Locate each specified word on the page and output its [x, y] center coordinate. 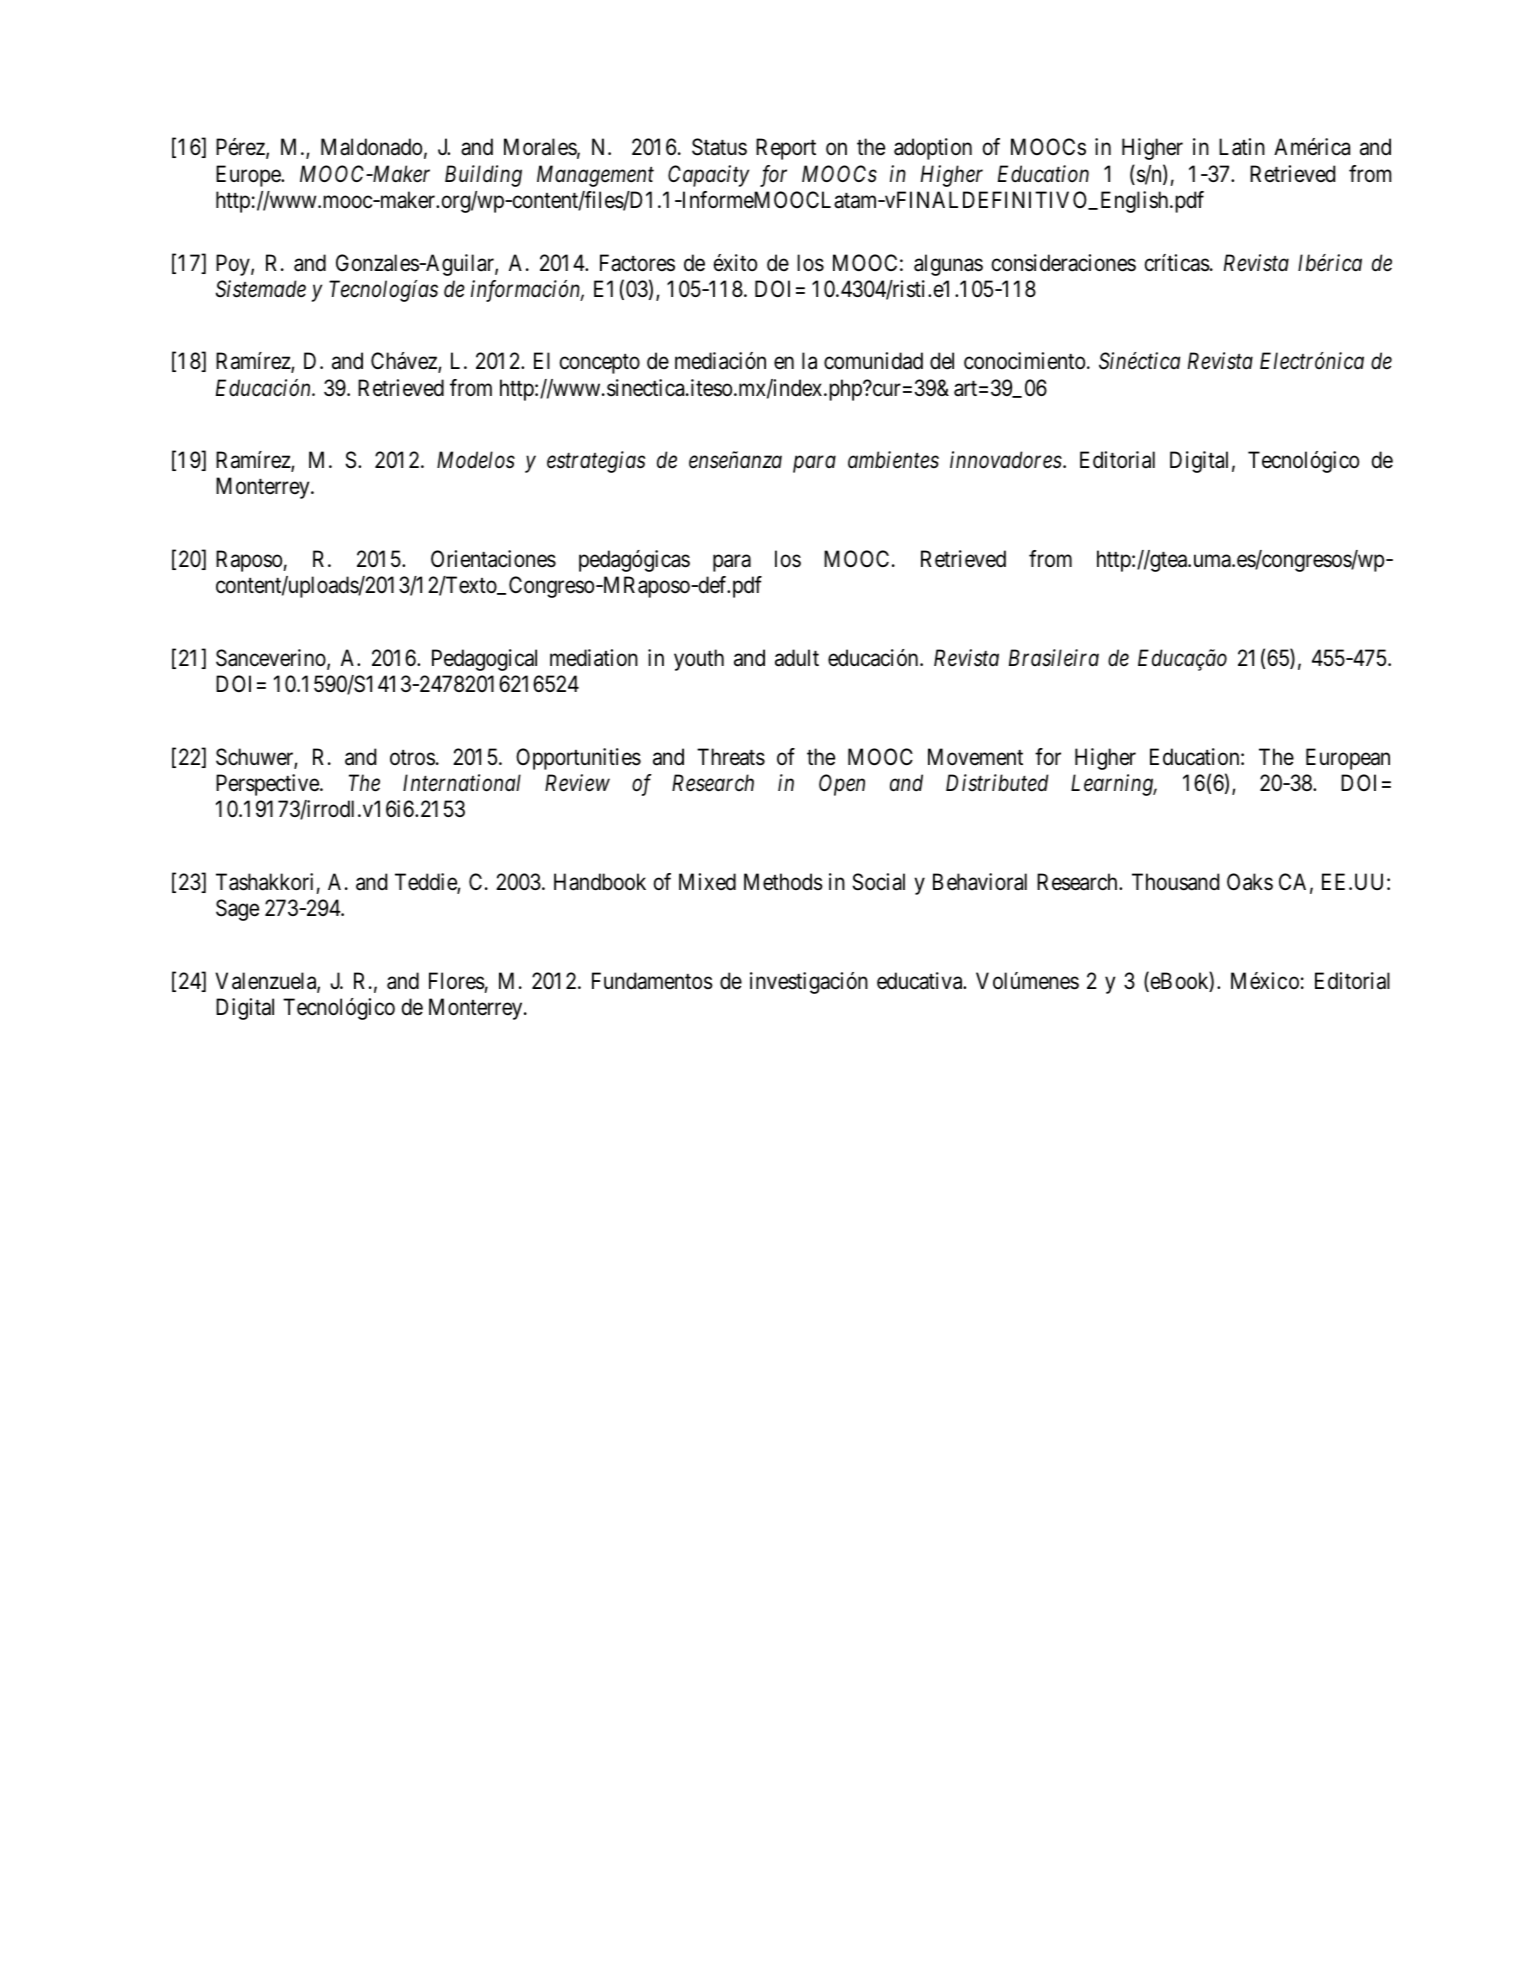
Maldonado [371, 147]
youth [699, 660]
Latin [1242, 147]
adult [797, 658]
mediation [594, 658]
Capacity [708, 176]
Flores [457, 981]
